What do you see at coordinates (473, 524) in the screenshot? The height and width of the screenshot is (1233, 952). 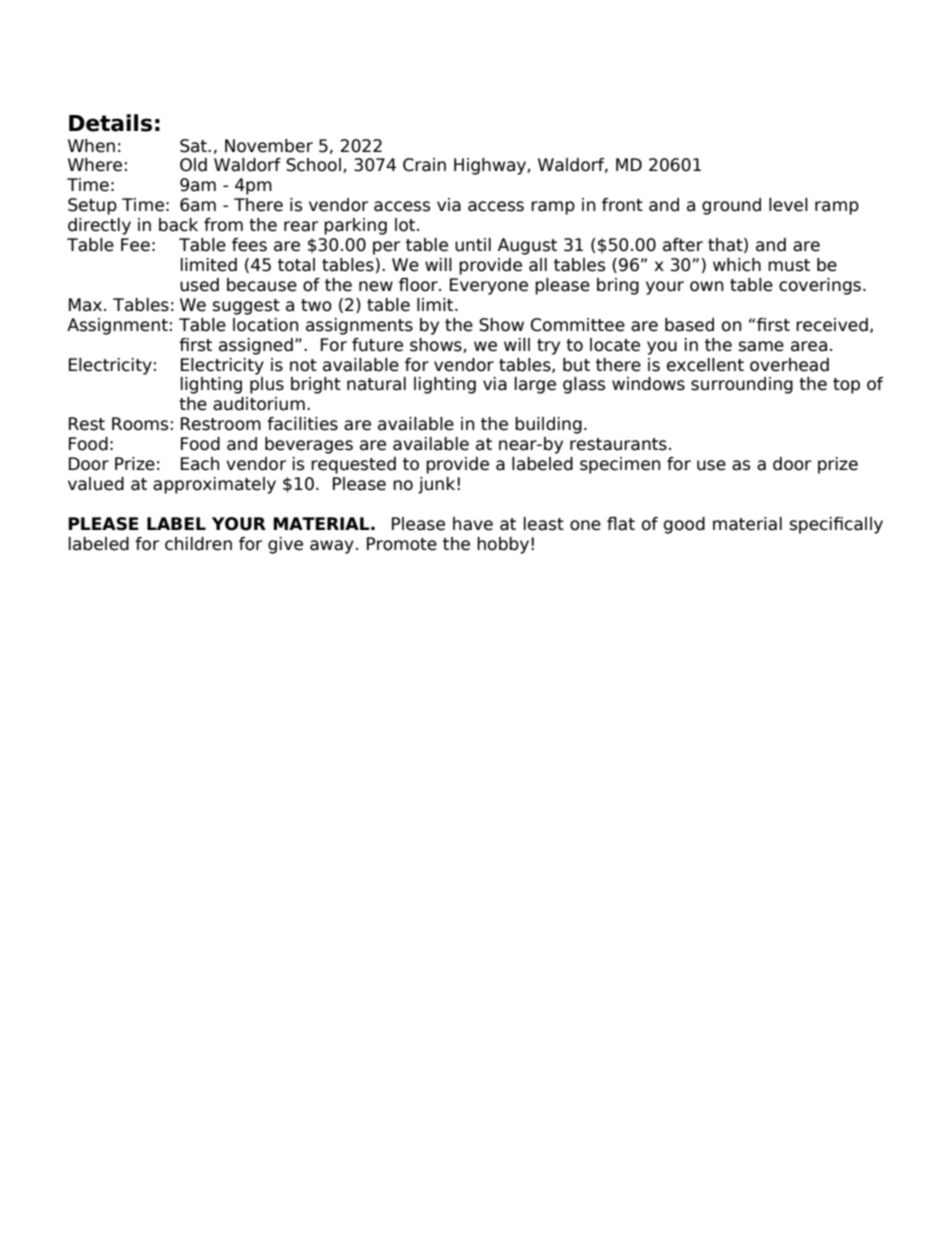 I see `have` at bounding box center [473, 524].
